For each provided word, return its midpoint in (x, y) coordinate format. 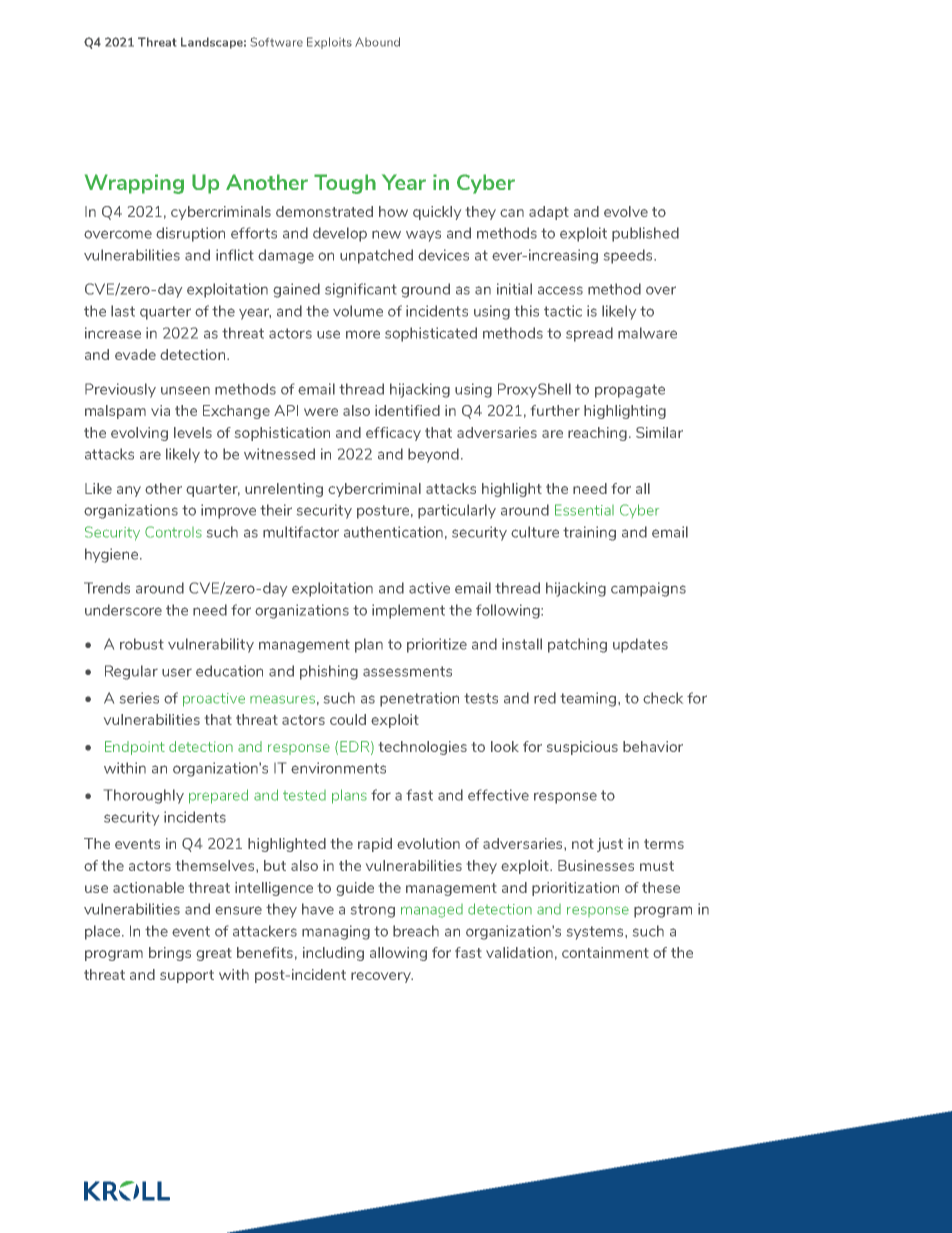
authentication (393, 532)
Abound (377, 42)
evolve (626, 211)
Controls (173, 532)
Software (277, 42)
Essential (584, 510)
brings (170, 954)
